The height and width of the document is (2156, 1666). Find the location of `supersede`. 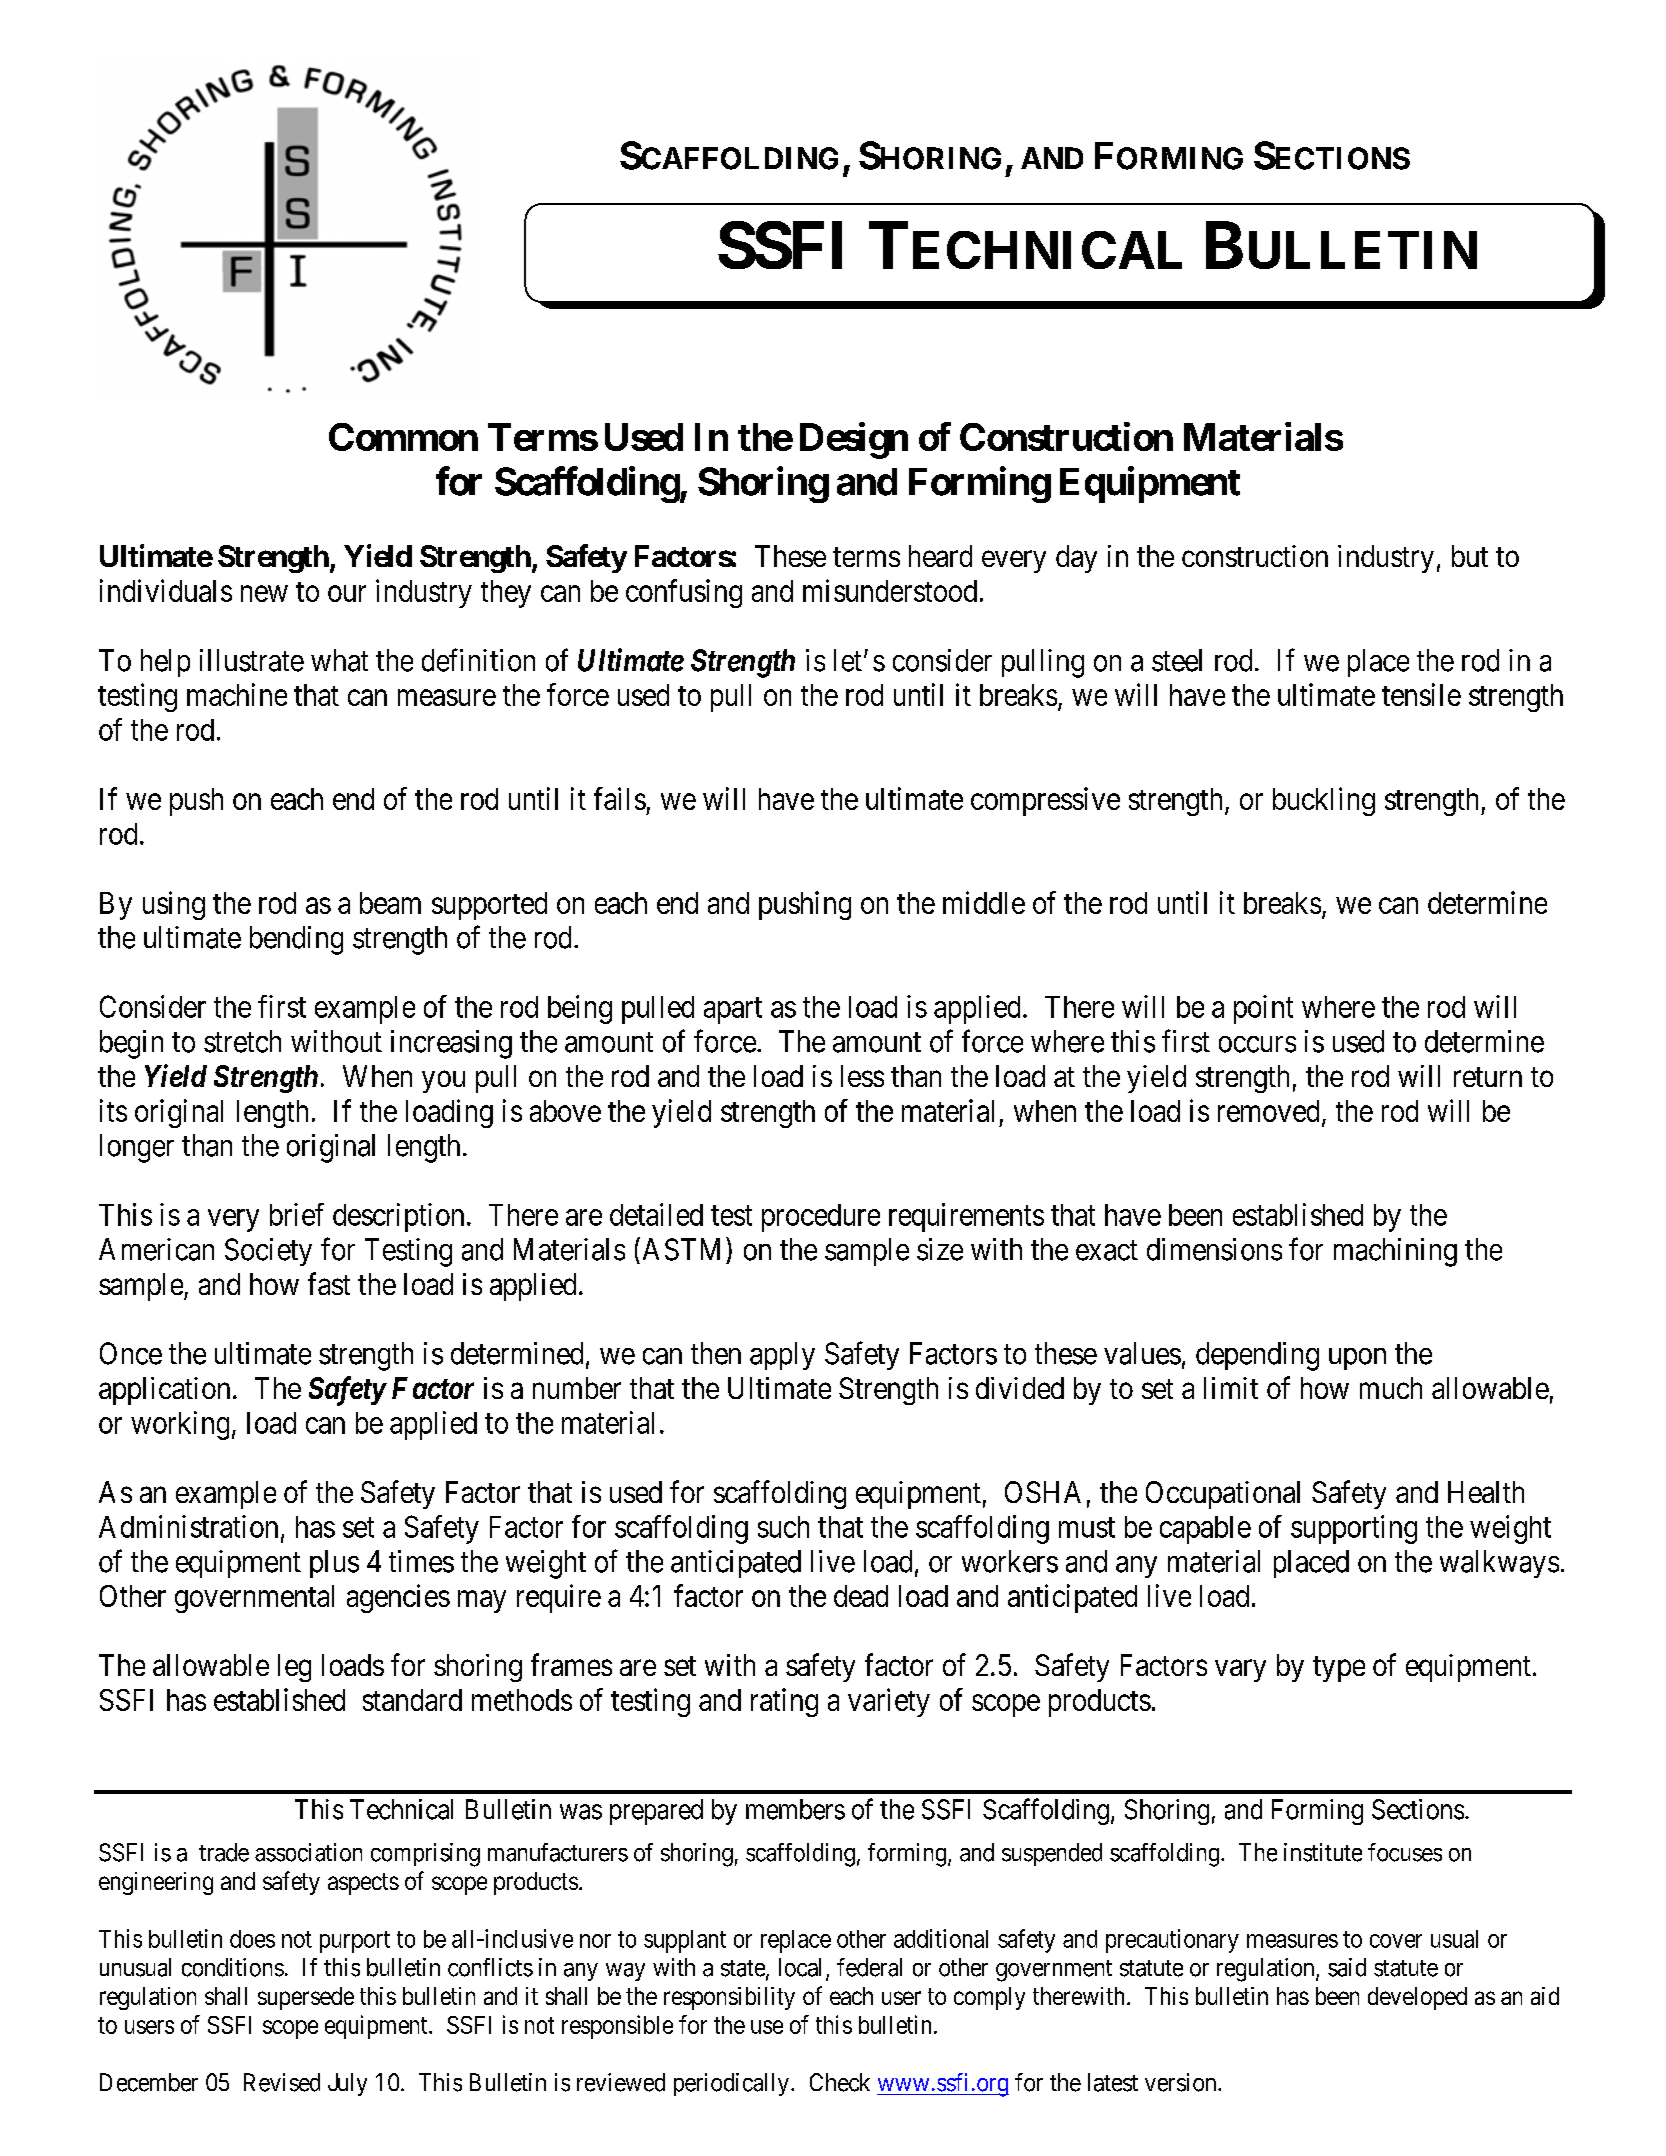

supersede is located at coordinates (306, 1998).
